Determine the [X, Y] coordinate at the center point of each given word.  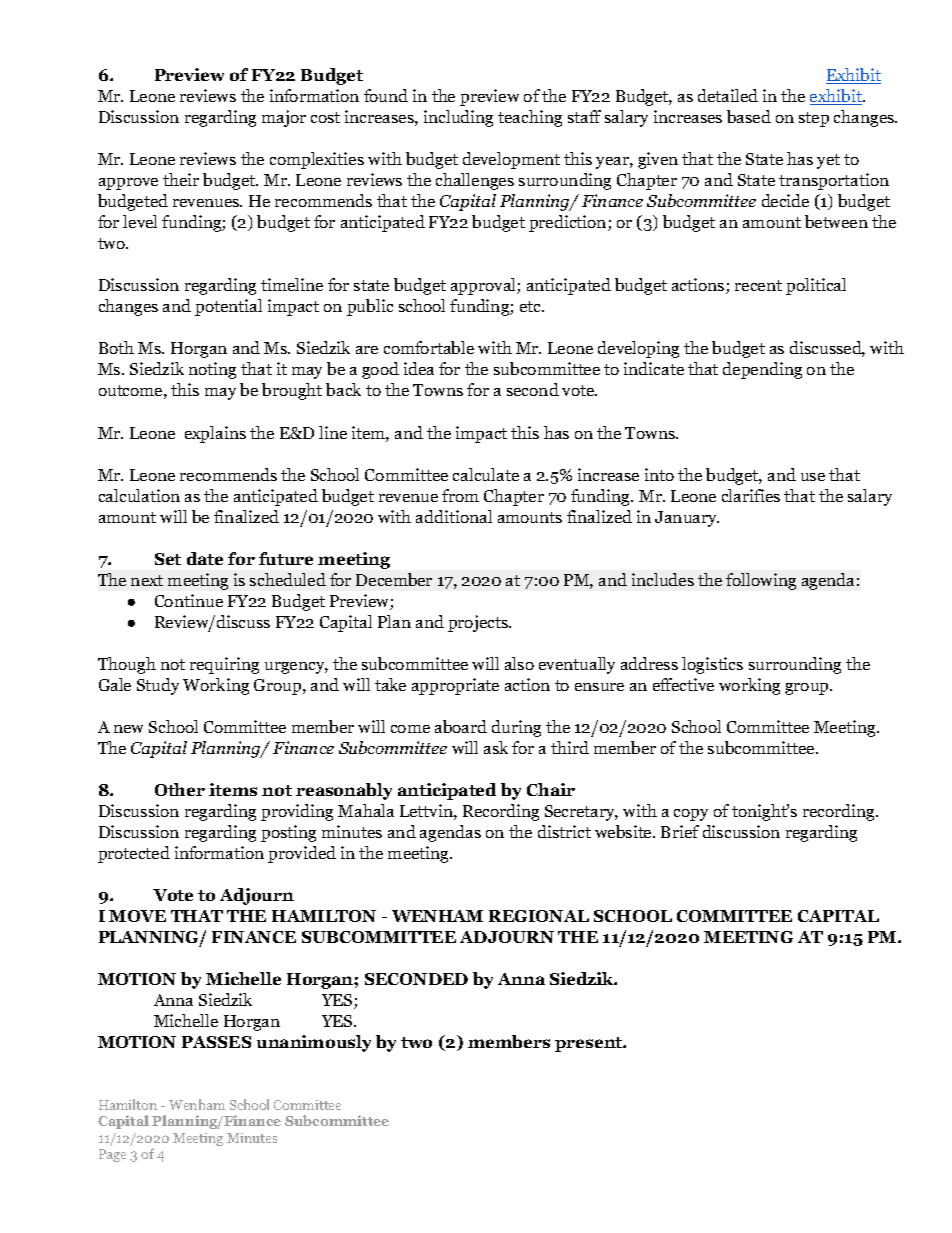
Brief [680, 831]
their [181, 179]
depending [762, 370]
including [458, 118]
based [749, 116]
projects [479, 623]
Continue [189, 600]
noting [212, 370]
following [761, 581]
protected [134, 854]
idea [419, 368]
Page [112, 1155]
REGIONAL [539, 916]
